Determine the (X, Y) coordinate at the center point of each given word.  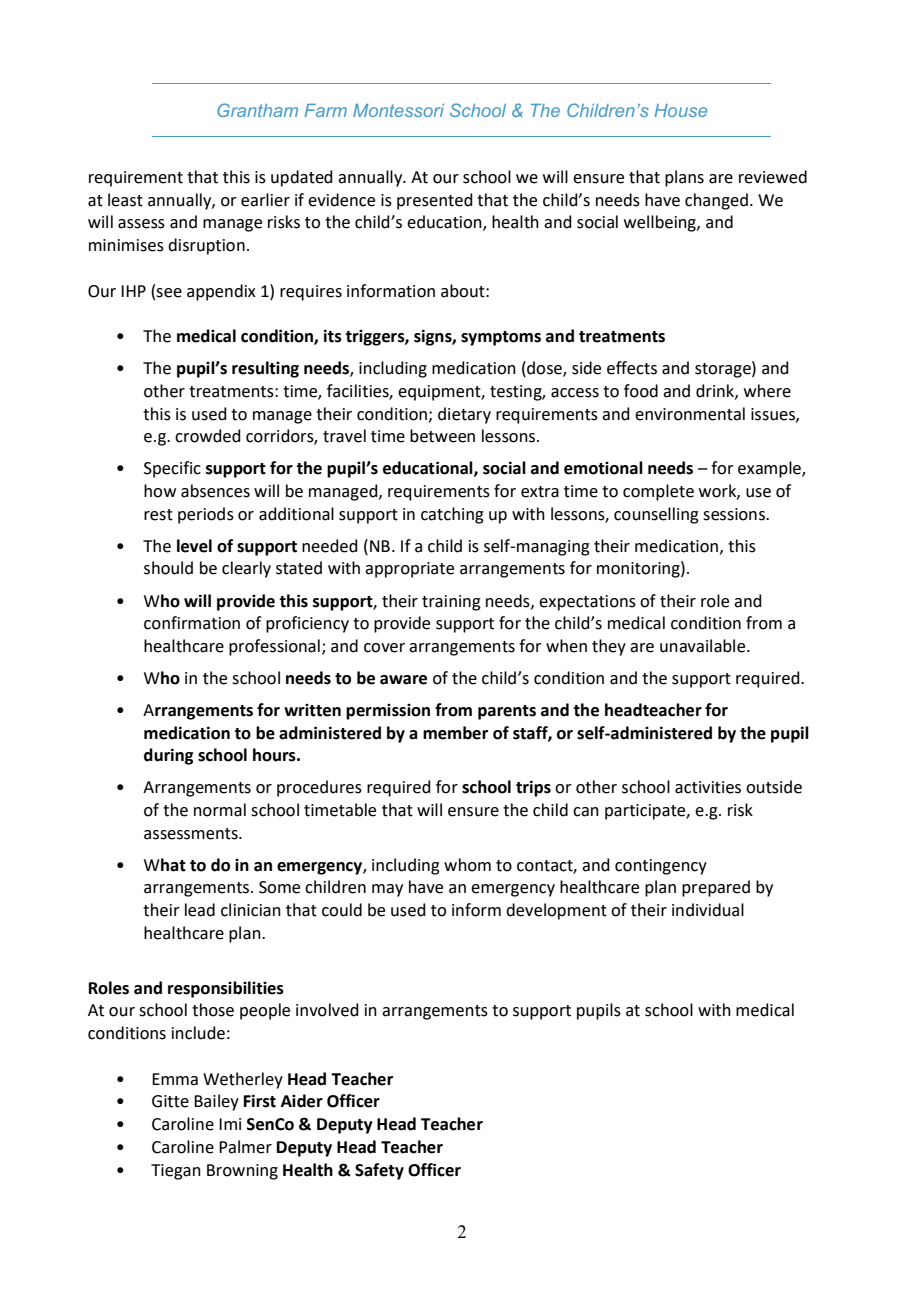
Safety (379, 1171)
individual (708, 910)
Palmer (245, 1147)
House (680, 110)
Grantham (257, 110)
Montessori (398, 110)
